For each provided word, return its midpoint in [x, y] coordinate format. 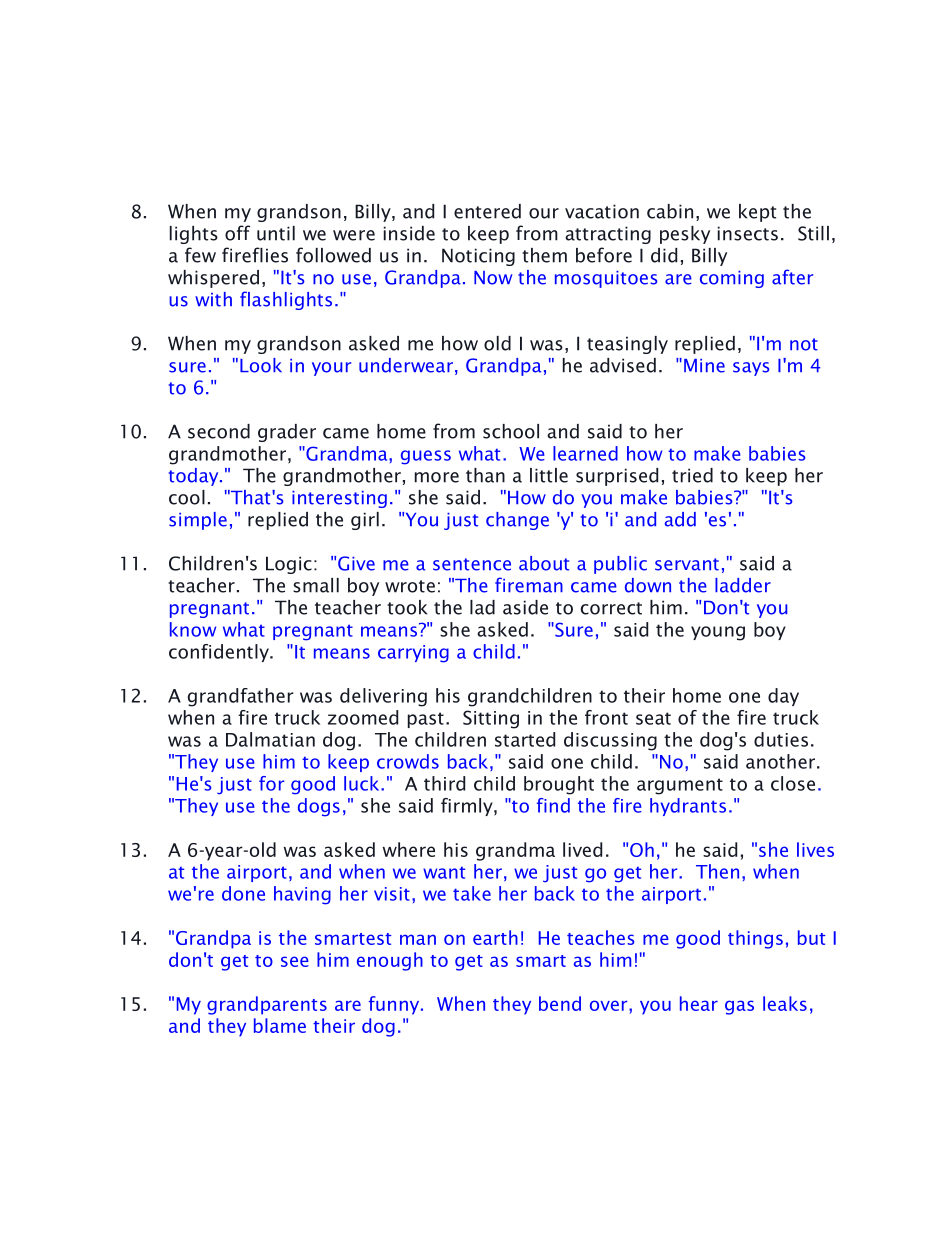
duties [781, 739]
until [276, 233]
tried [692, 475]
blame [280, 1025]
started [525, 739]
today [195, 477]
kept [757, 213]
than [485, 475]
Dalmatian [270, 739]
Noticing [478, 257]
